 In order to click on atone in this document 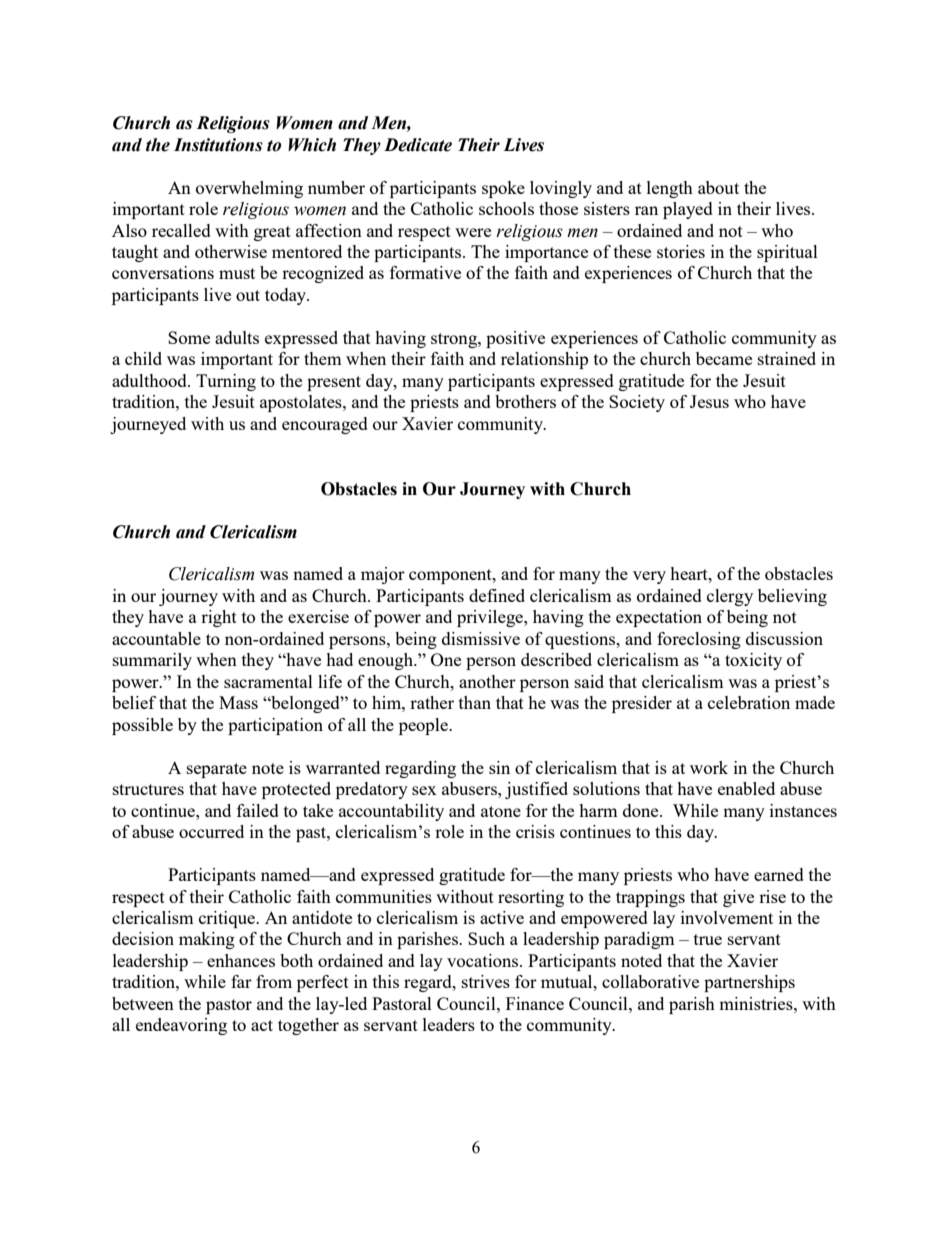, I will do `click(501, 811)`.
